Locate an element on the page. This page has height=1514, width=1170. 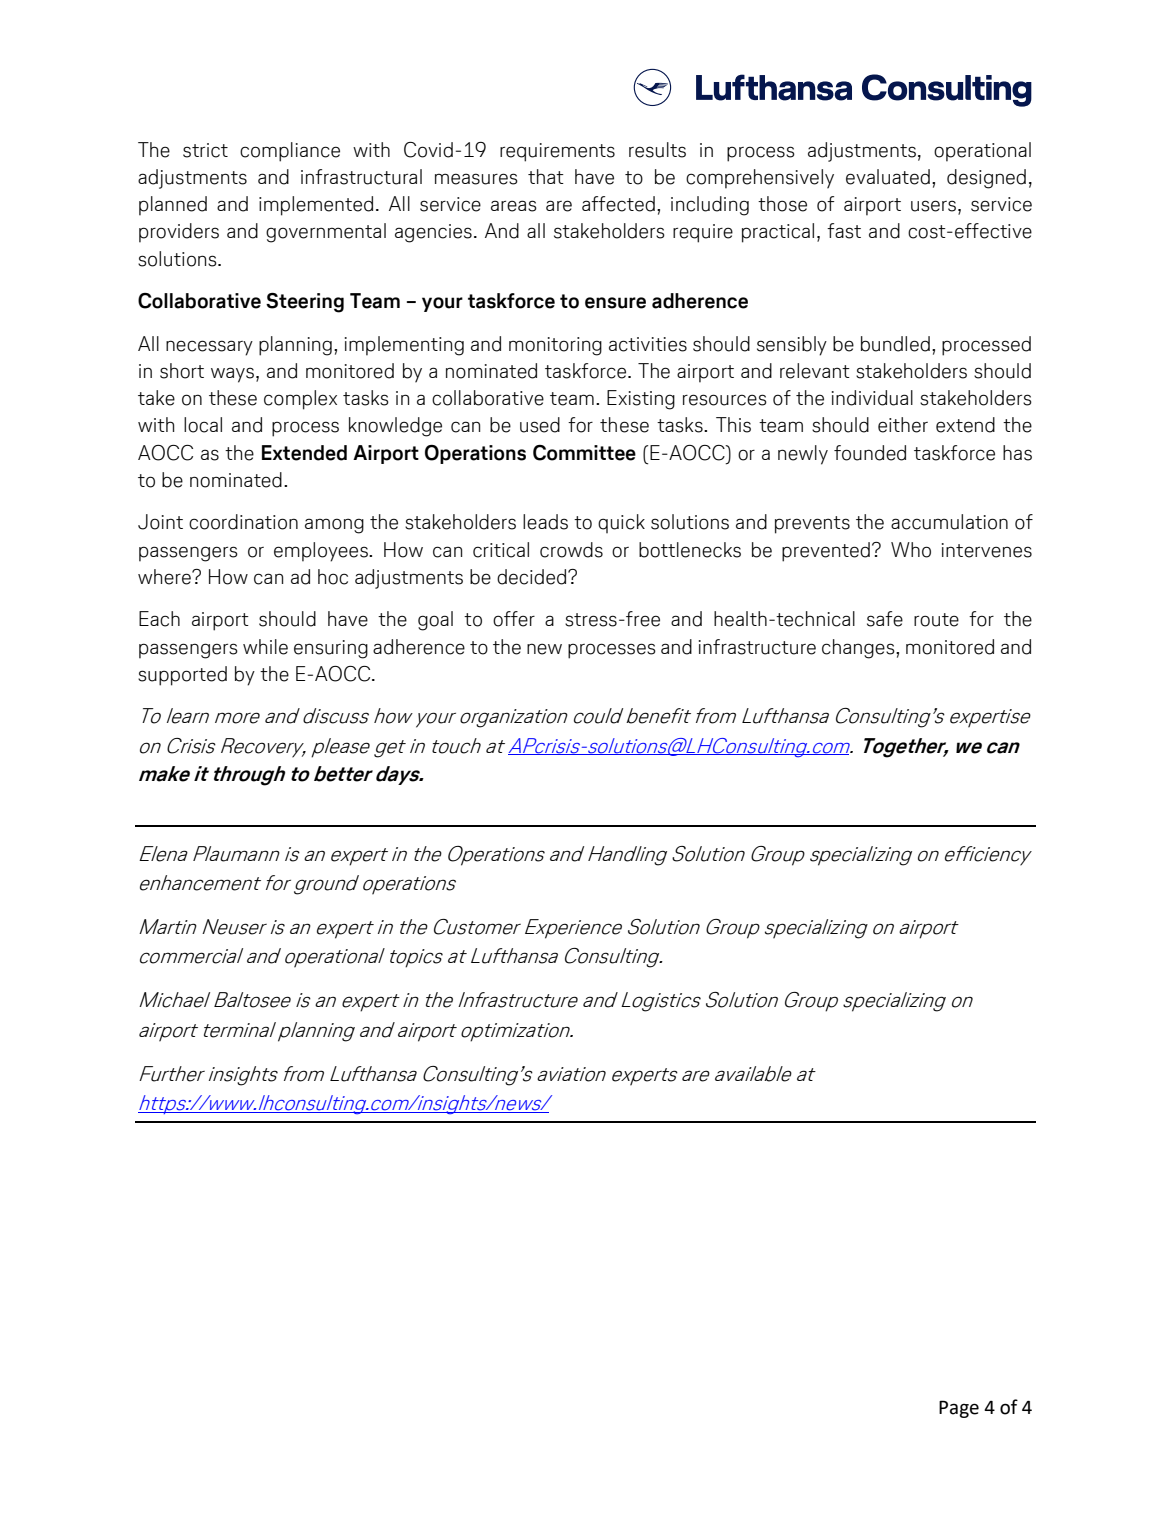
affected is located at coordinates (618, 204).
